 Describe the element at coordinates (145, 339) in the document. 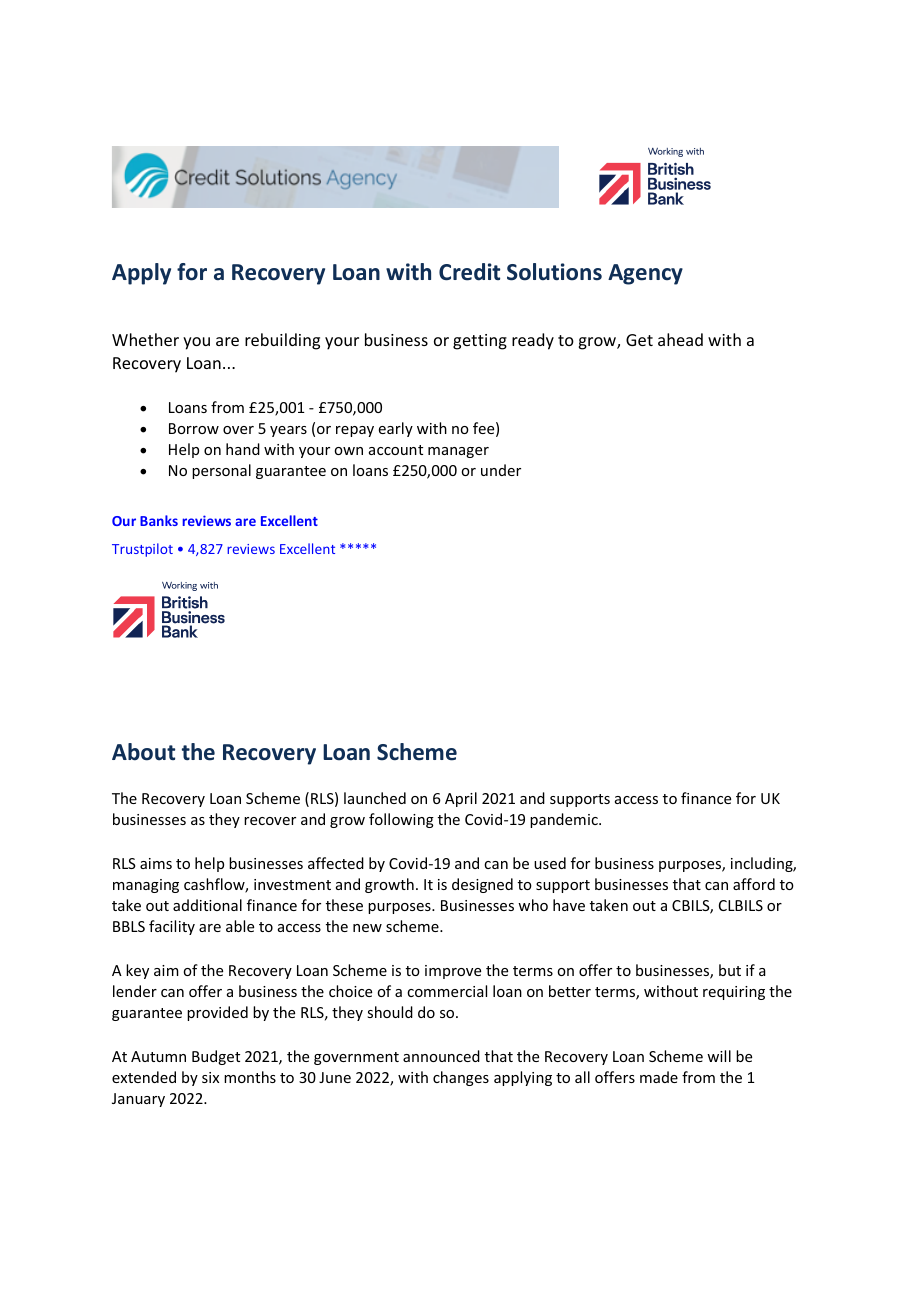

I see `Whether` at that location.
